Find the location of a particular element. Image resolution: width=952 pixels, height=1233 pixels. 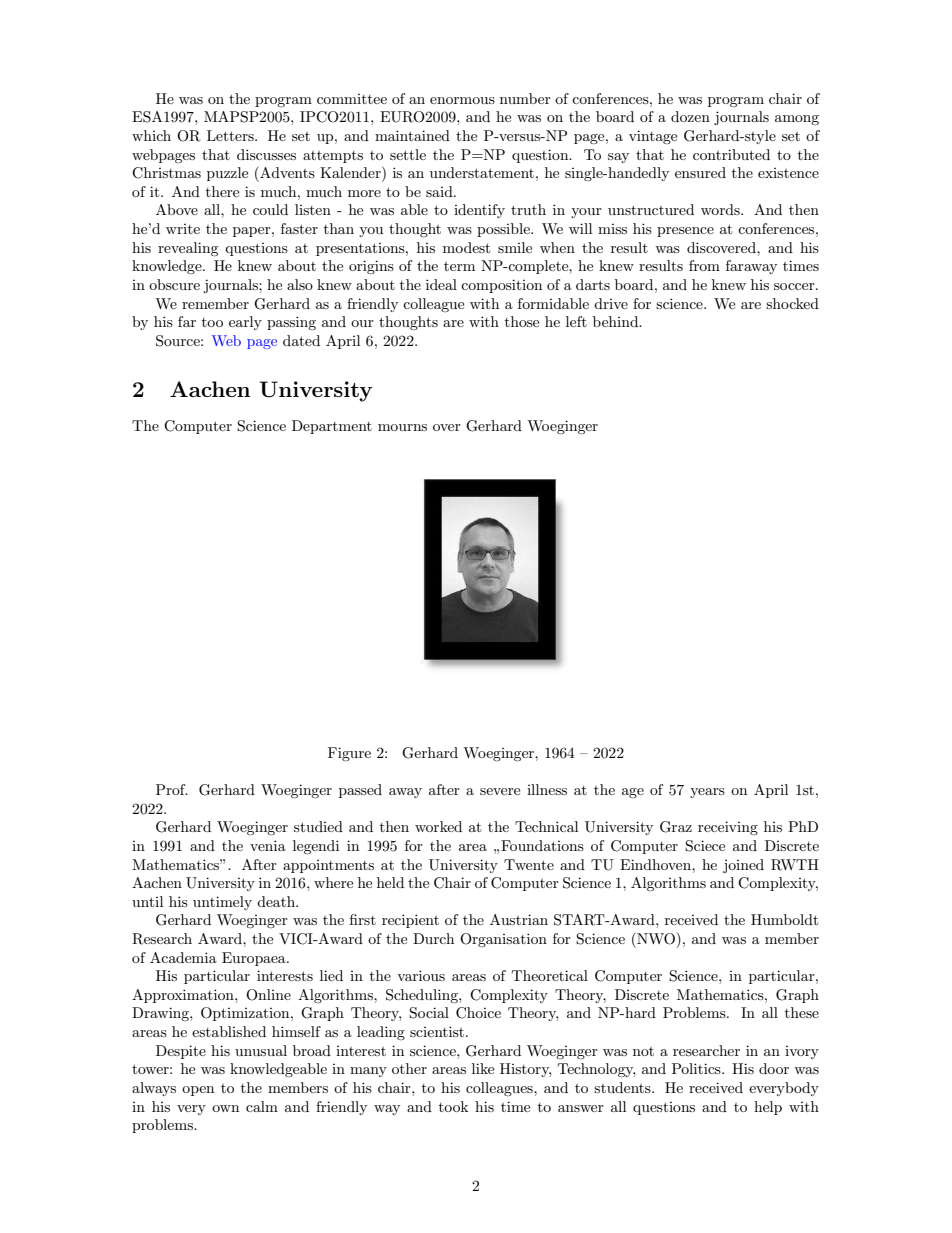

Letters is located at coordinates (231, 135).
